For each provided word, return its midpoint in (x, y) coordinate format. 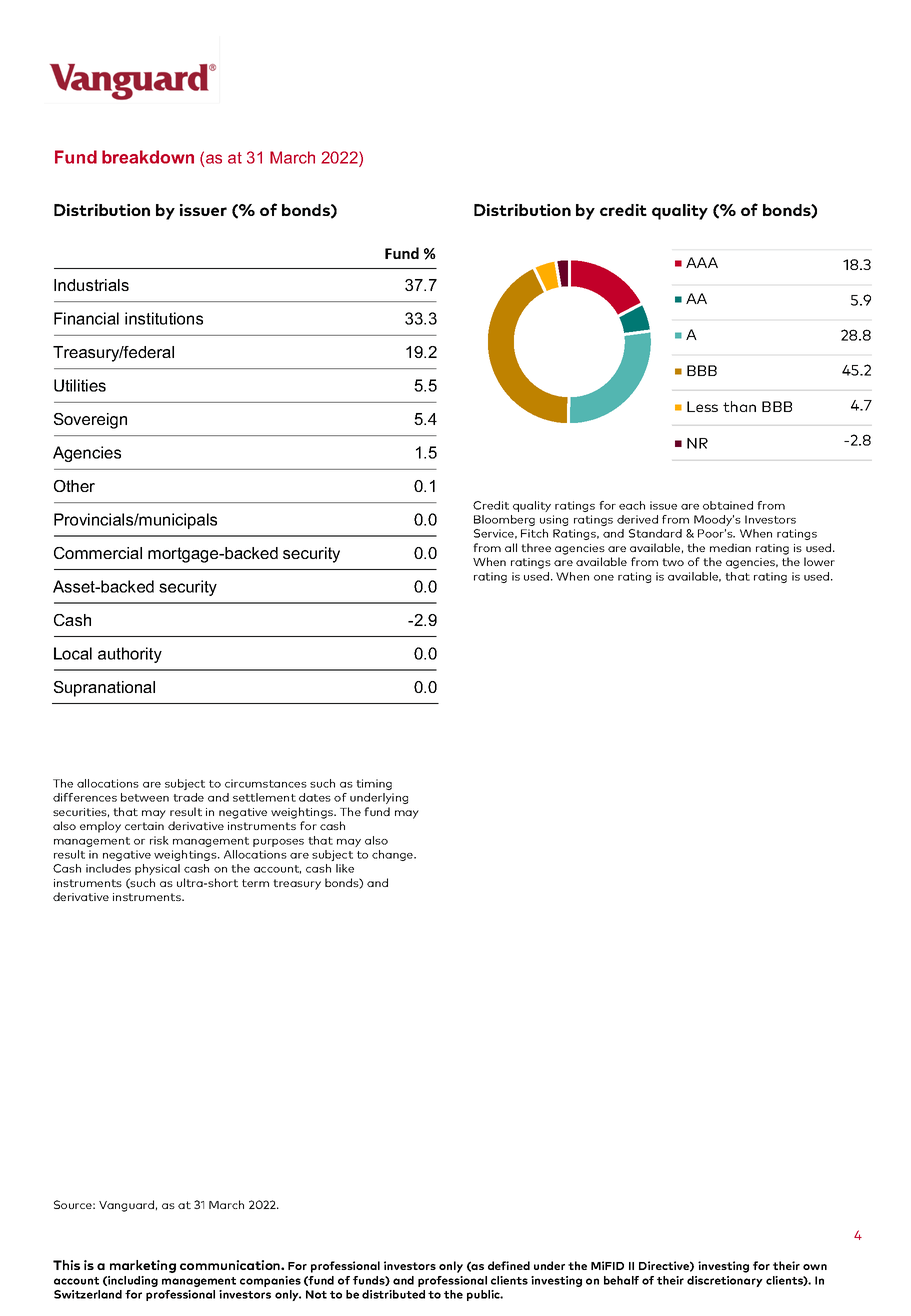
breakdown (148, 157)
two (673, 562)
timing (374, 784)
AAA (702, 262)
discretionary (725, 1281)
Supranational (104, 689)
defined (509, 1265)
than (739, 406)
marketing (143, 1266)
